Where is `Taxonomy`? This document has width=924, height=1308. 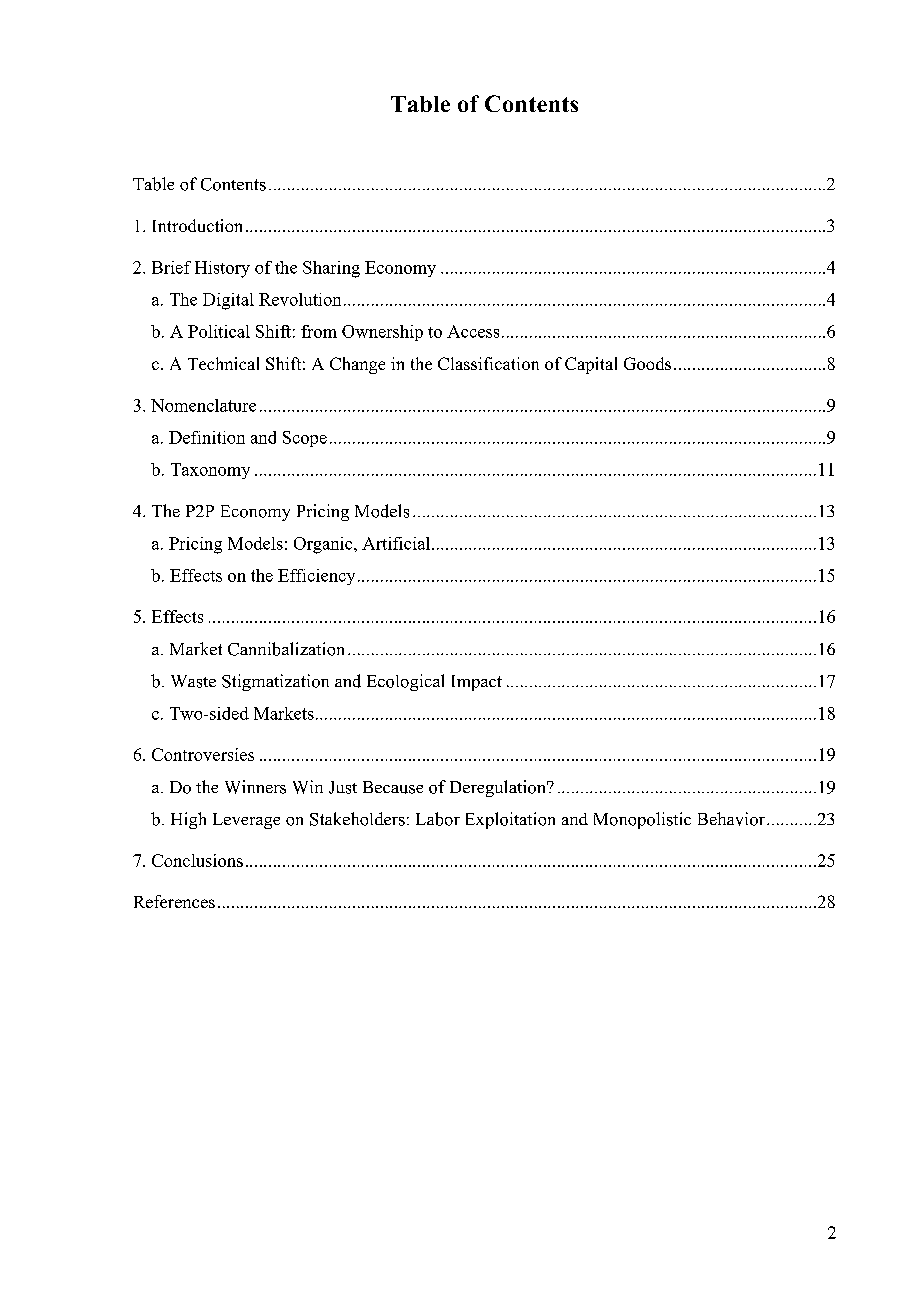 Taxonomy is located at coordinates (210, 471).
